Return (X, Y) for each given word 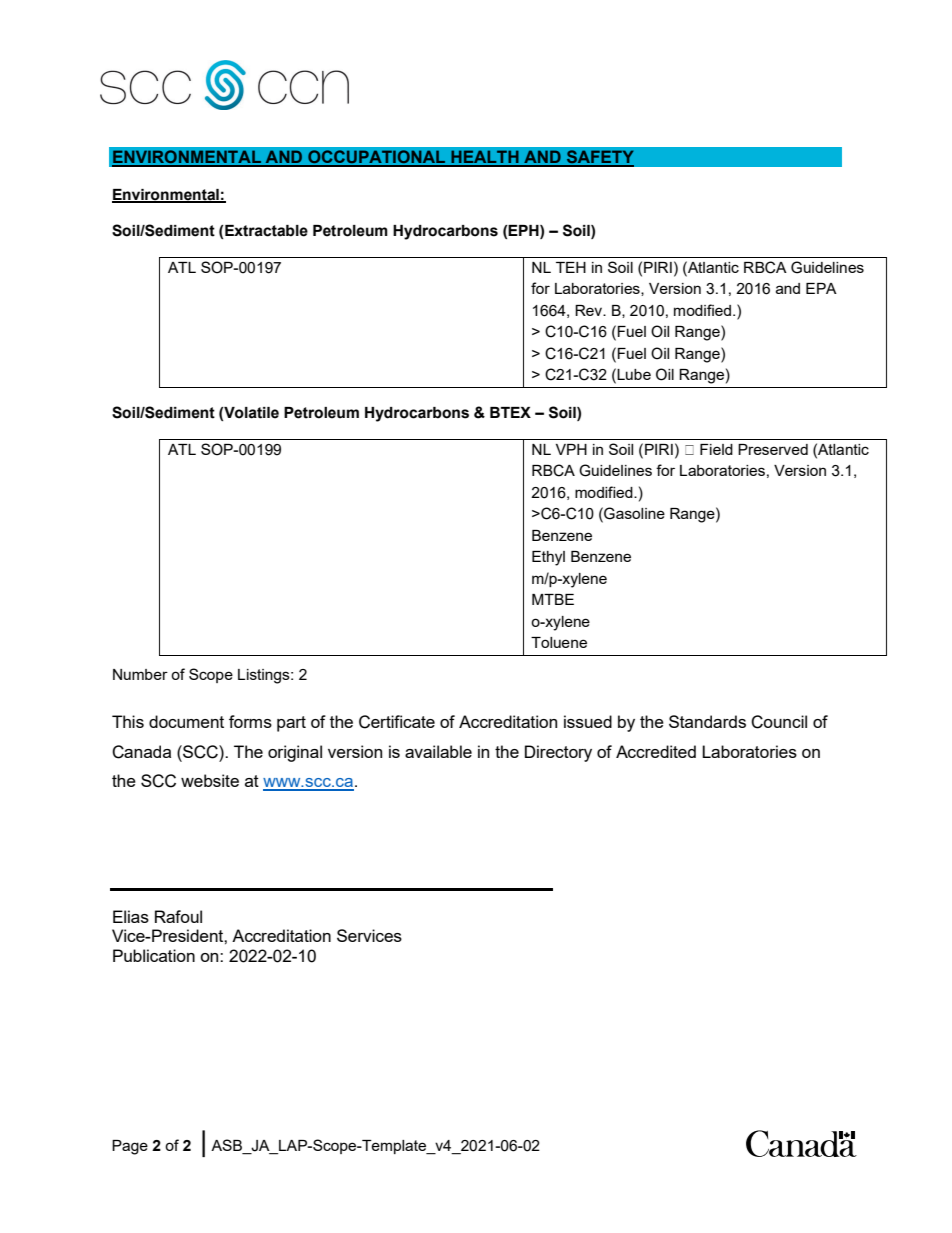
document (186, 721)
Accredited (656, 751)
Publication (154, 955)
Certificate (397, 722)
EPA (821, 288)
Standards (707, 721)
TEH (571, 267)
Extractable (266, 231)
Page (130, 1147)
